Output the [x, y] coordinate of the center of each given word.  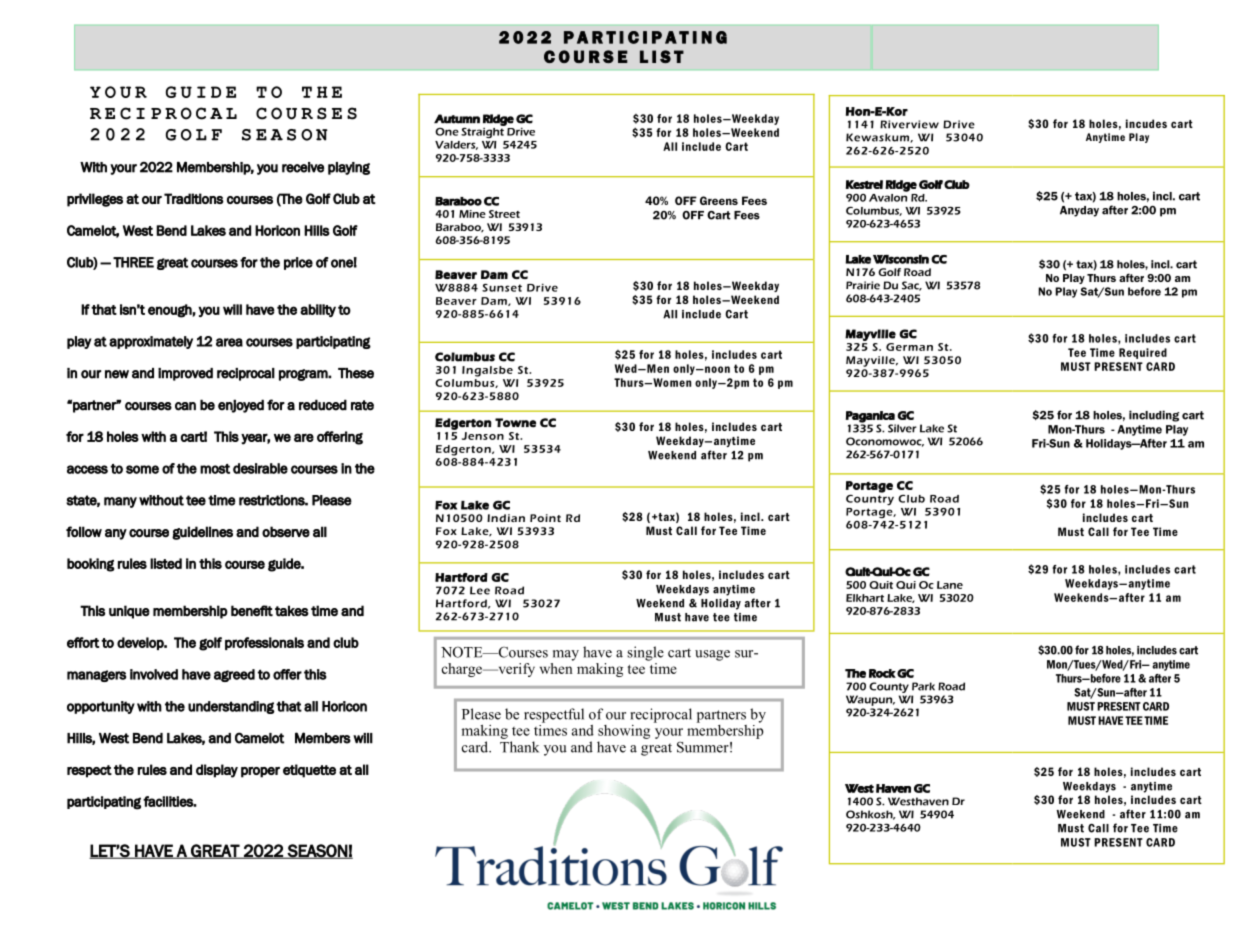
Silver [902, 428]
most [215, 469]
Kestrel [864, 184]
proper [260, 772]
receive [303, 167]
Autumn [457, 119]
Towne [515, 423]
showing [624, 732]
